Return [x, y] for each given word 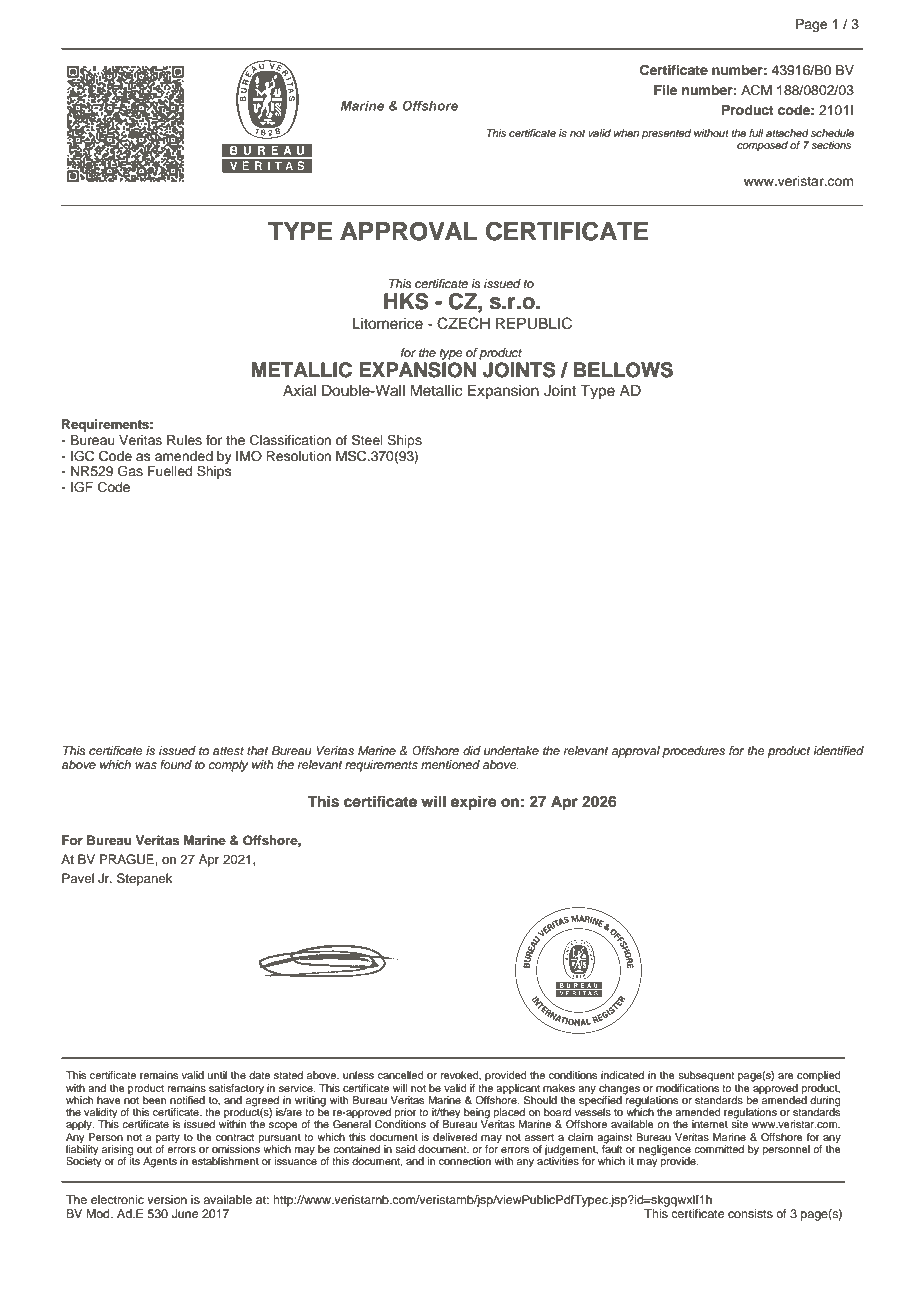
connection [465, 1161]
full [756, 133]
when [626, 133]
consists [750, 1213]
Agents [160, 1162]
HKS [406, 301]
